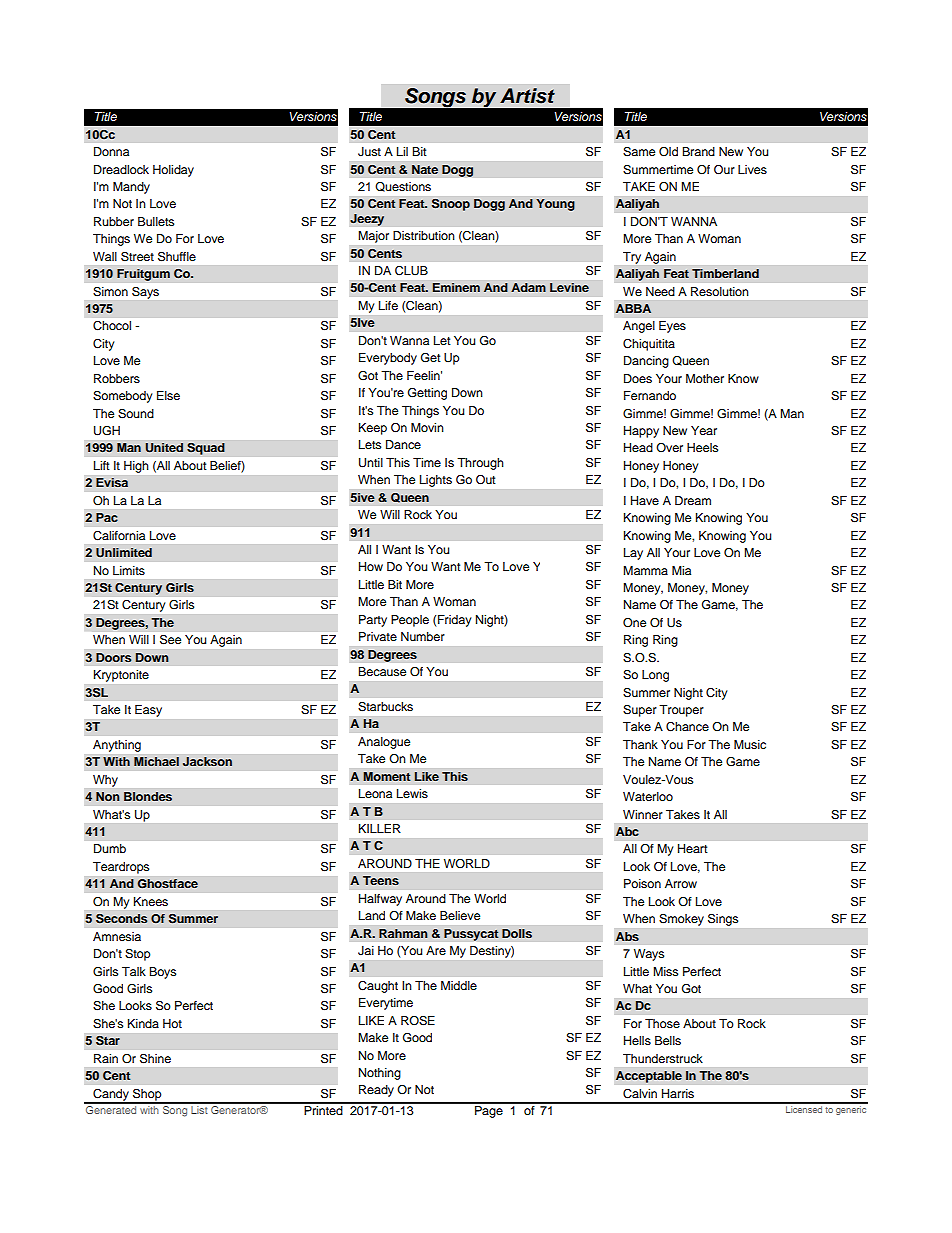  Describe the element at coordinates (156, 761) in the screenshot. I see `Michael` at that location.
